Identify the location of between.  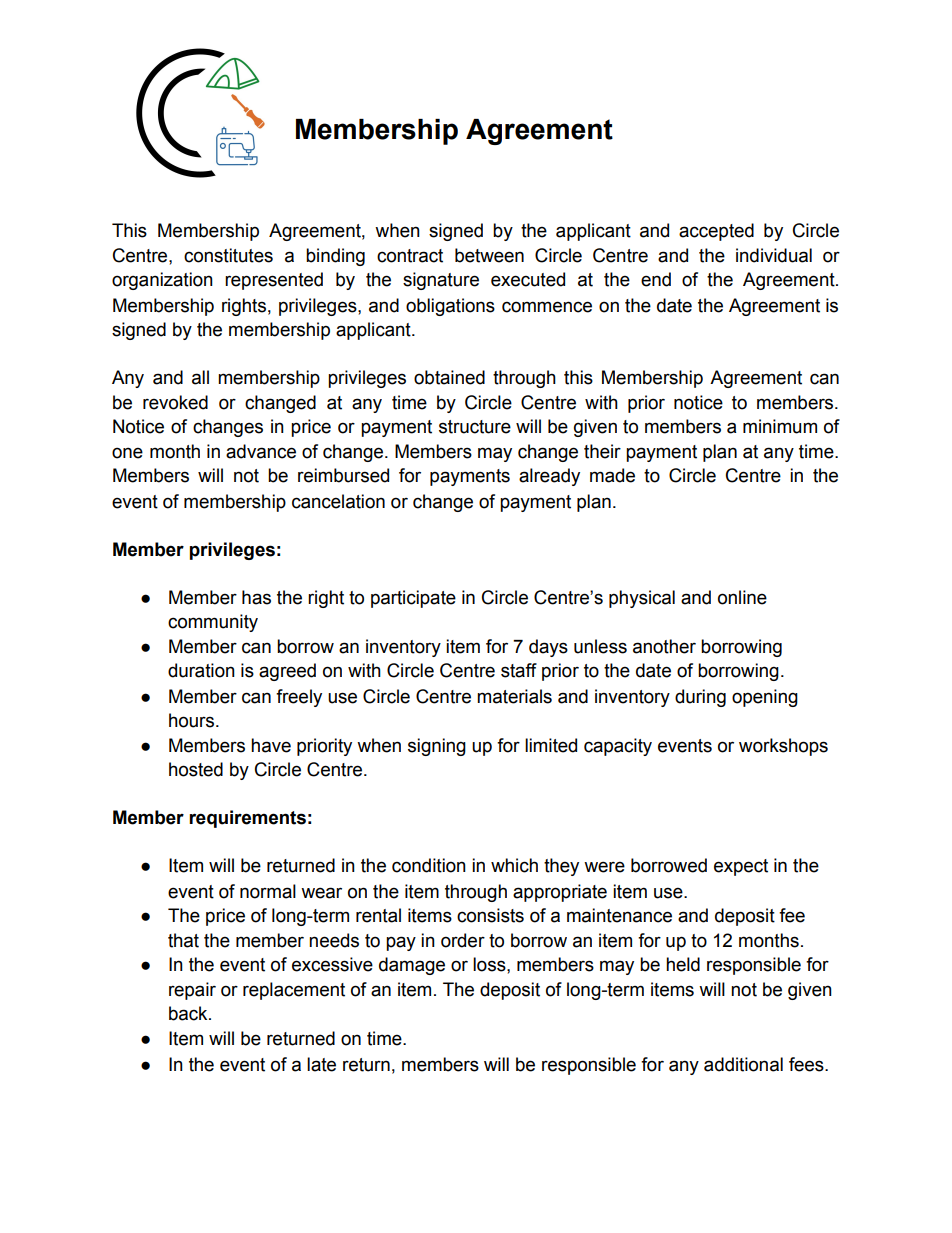
(489, 255).
